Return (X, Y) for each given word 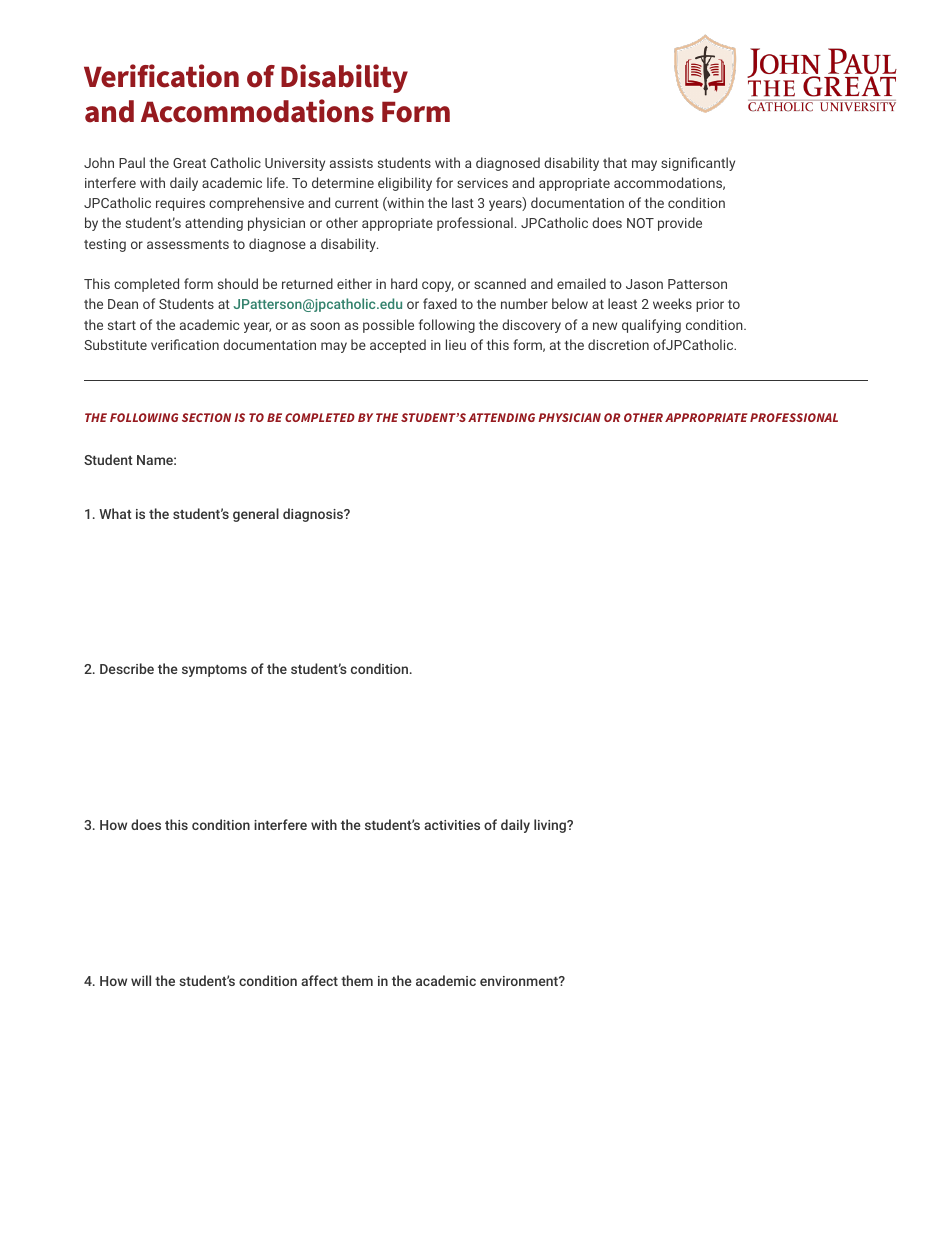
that (615, 162)
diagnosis (314, 515)
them (357, 980)
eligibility (405, 184)
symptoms (214, 671)
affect (319, 980)
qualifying (651, 326)
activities (452, 825)
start (122, 325)
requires (180, 204)
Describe (127, 668)
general (256, 515)
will (141, 980)
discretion (618, 344)
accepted (398, 346)
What (115, 513)
